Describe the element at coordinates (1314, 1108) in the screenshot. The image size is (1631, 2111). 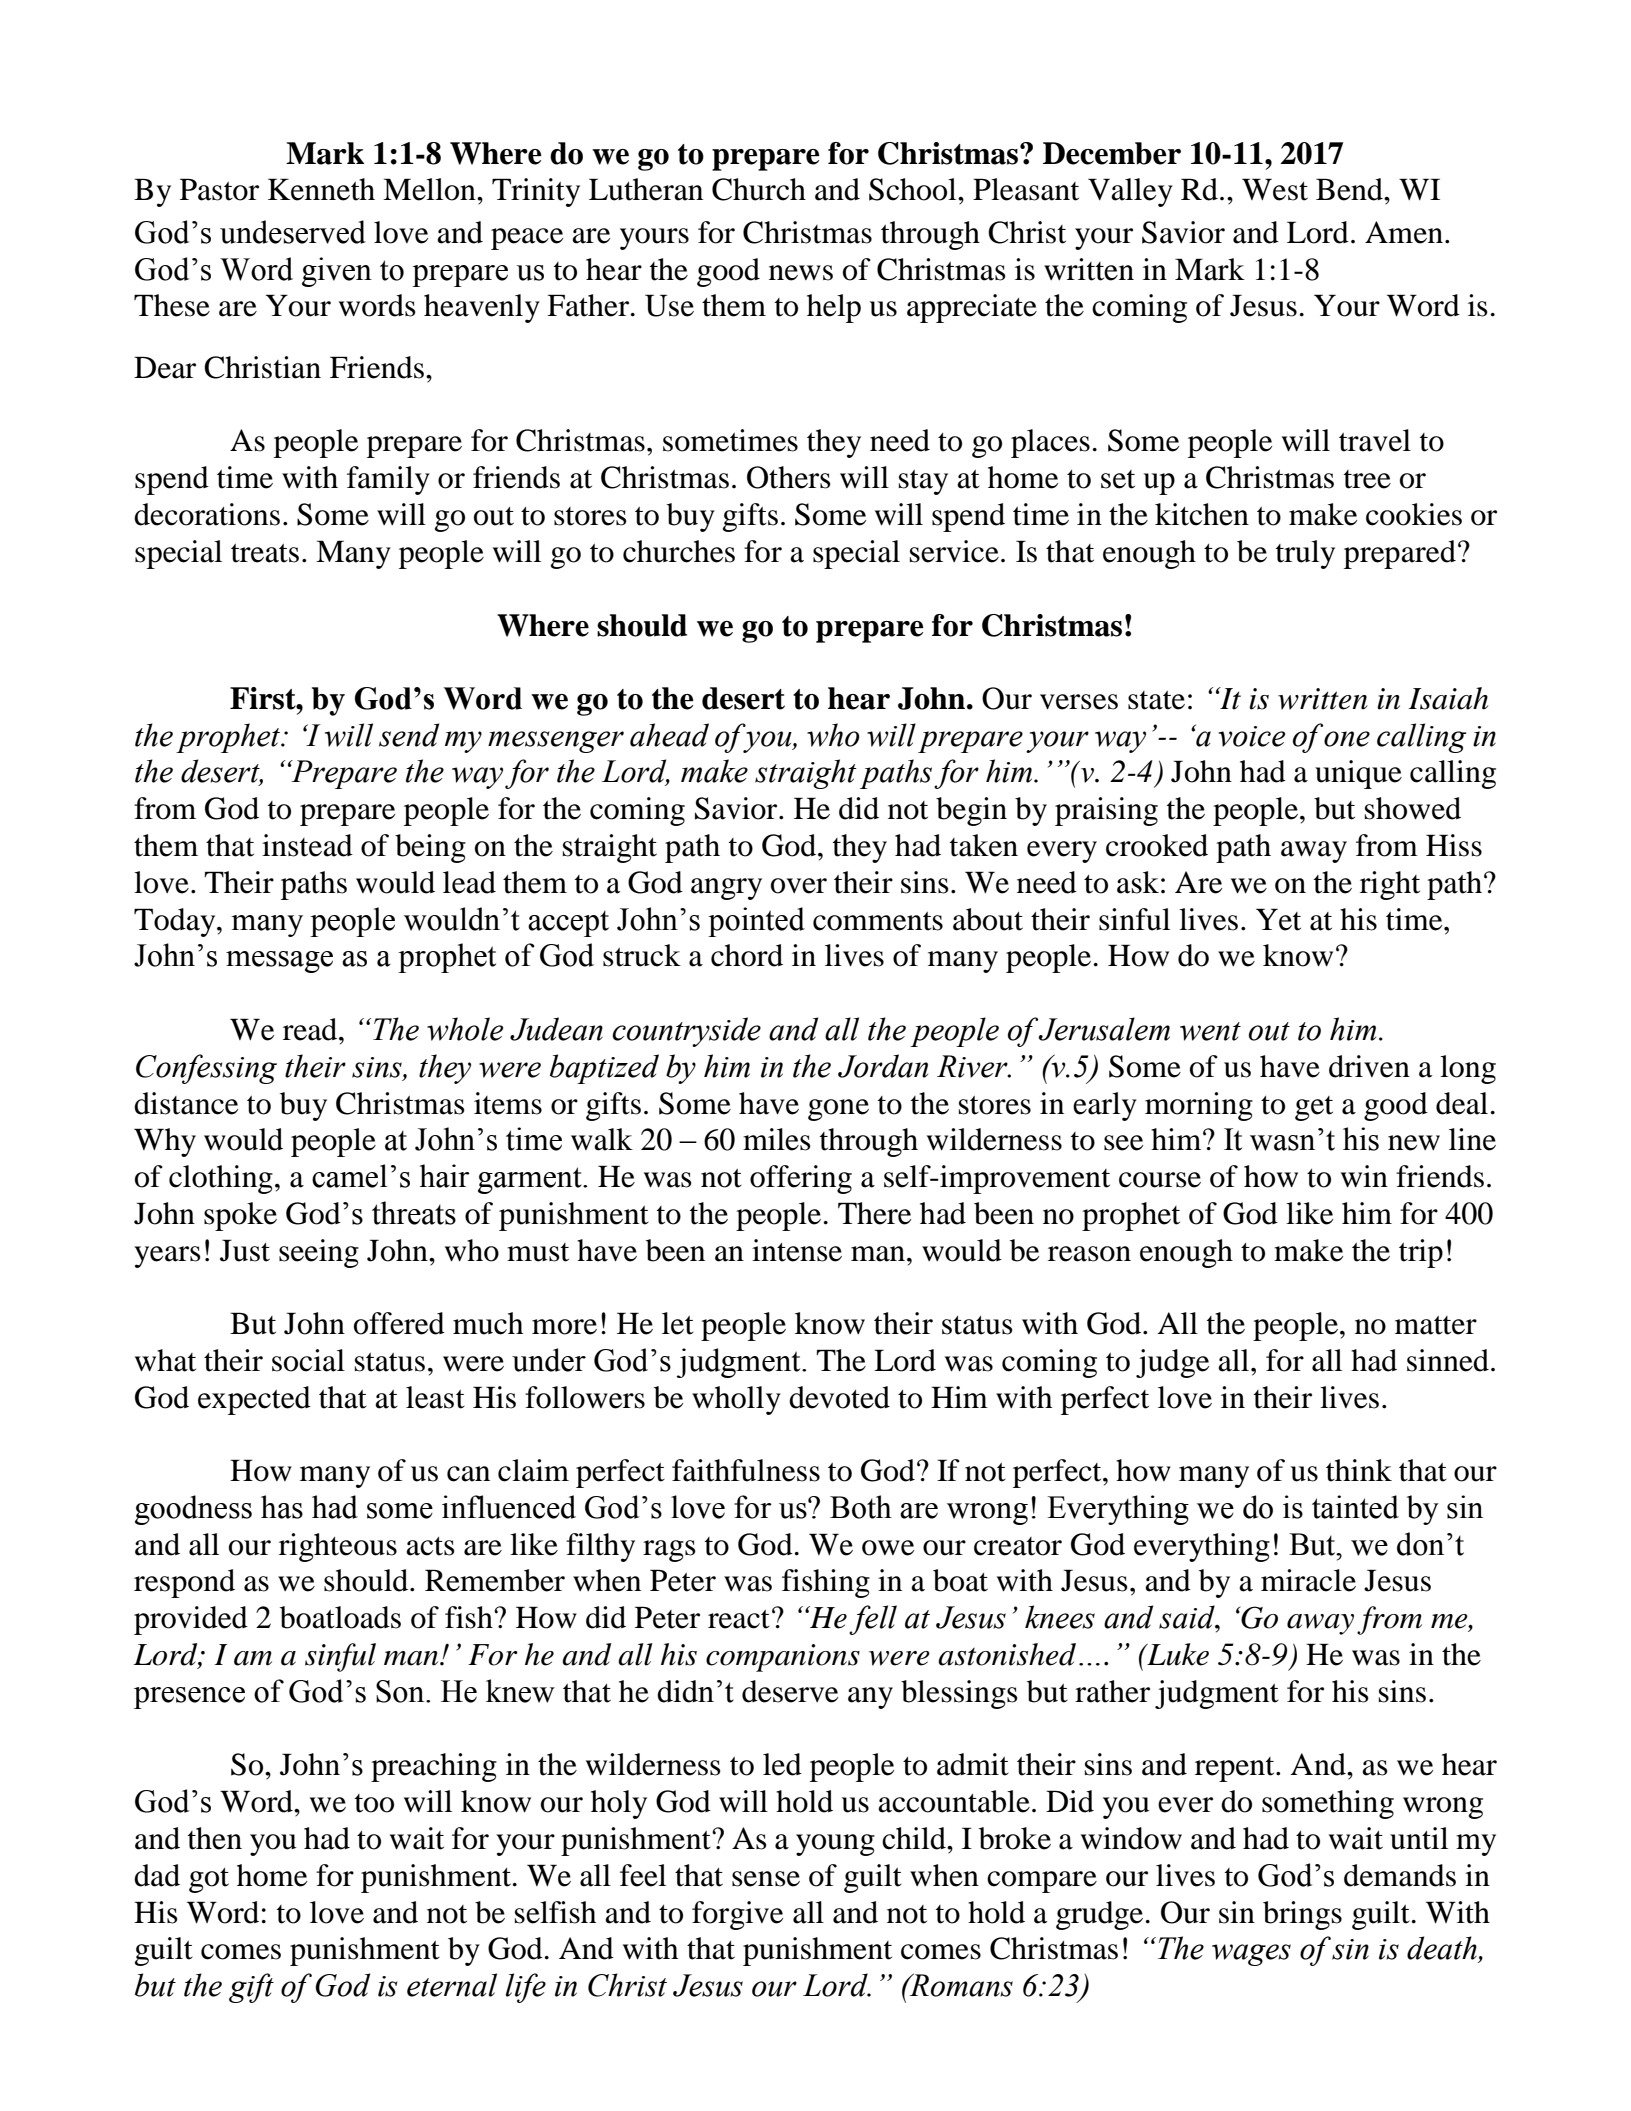
I see `get` at that location.
